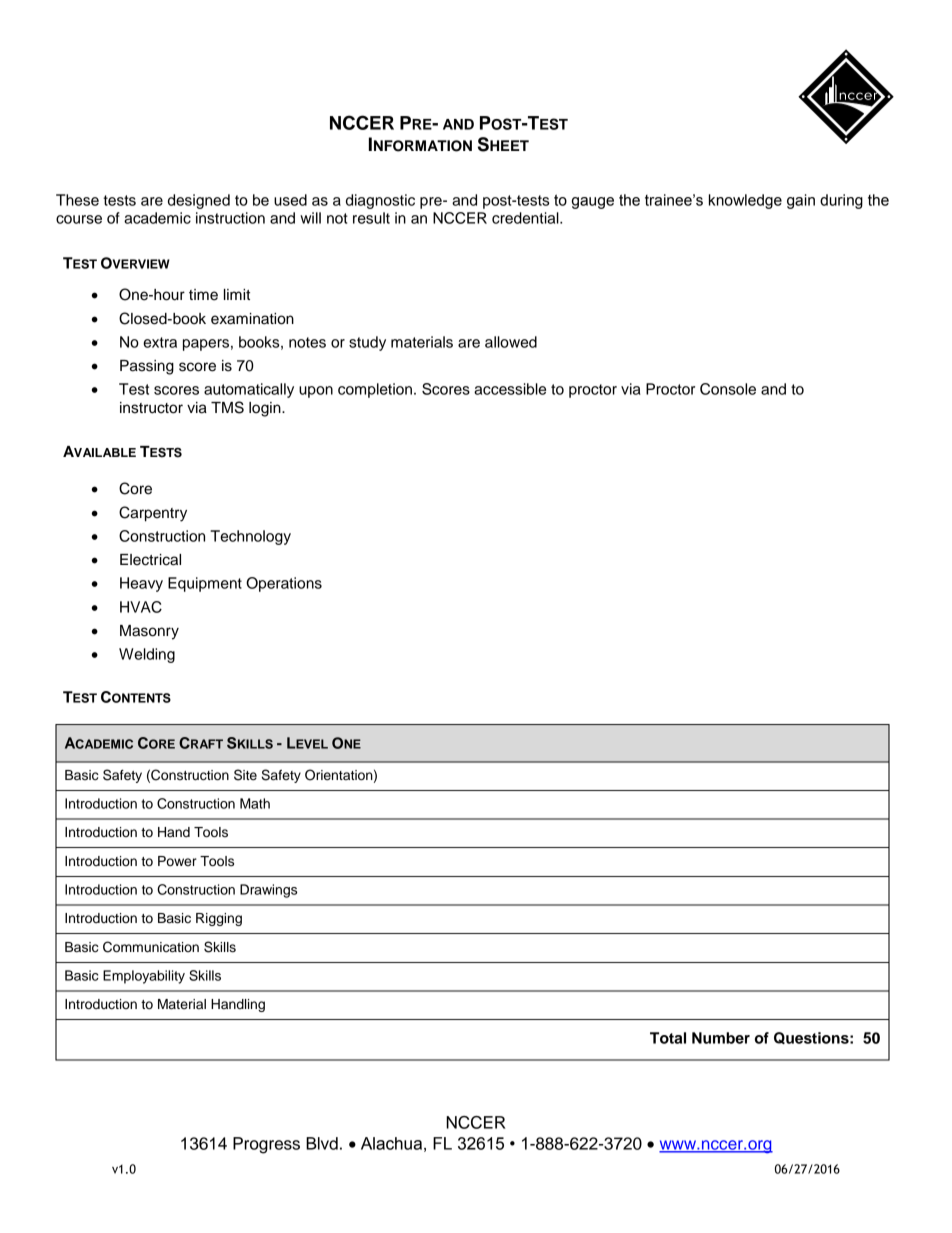 This screenshot has height=1233, width=952. What do you see at coordinates (141, 584) in the screenshot?
I see `Heavy` at bounding box center [141, 584].
